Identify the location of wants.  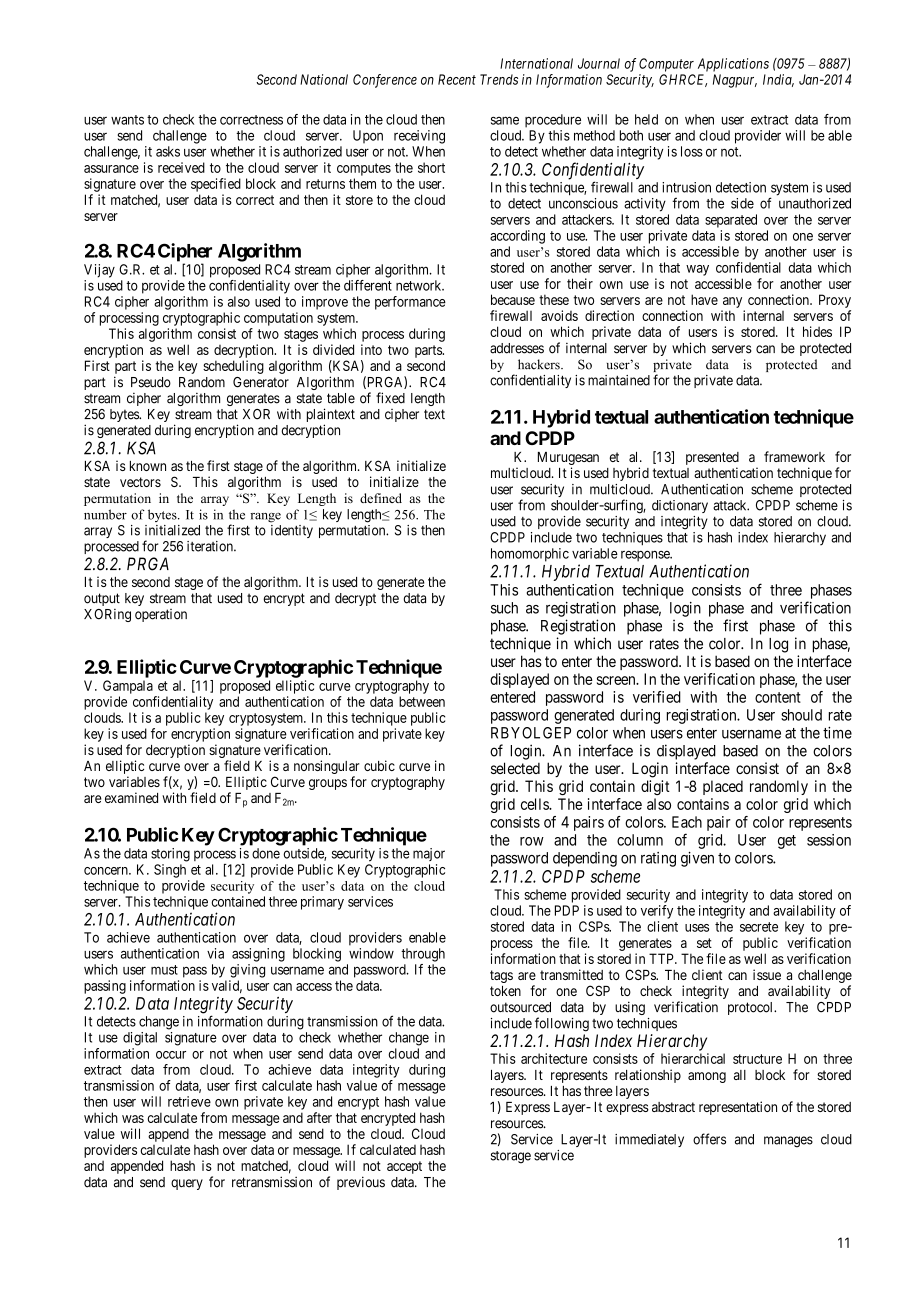
(127, 120).
